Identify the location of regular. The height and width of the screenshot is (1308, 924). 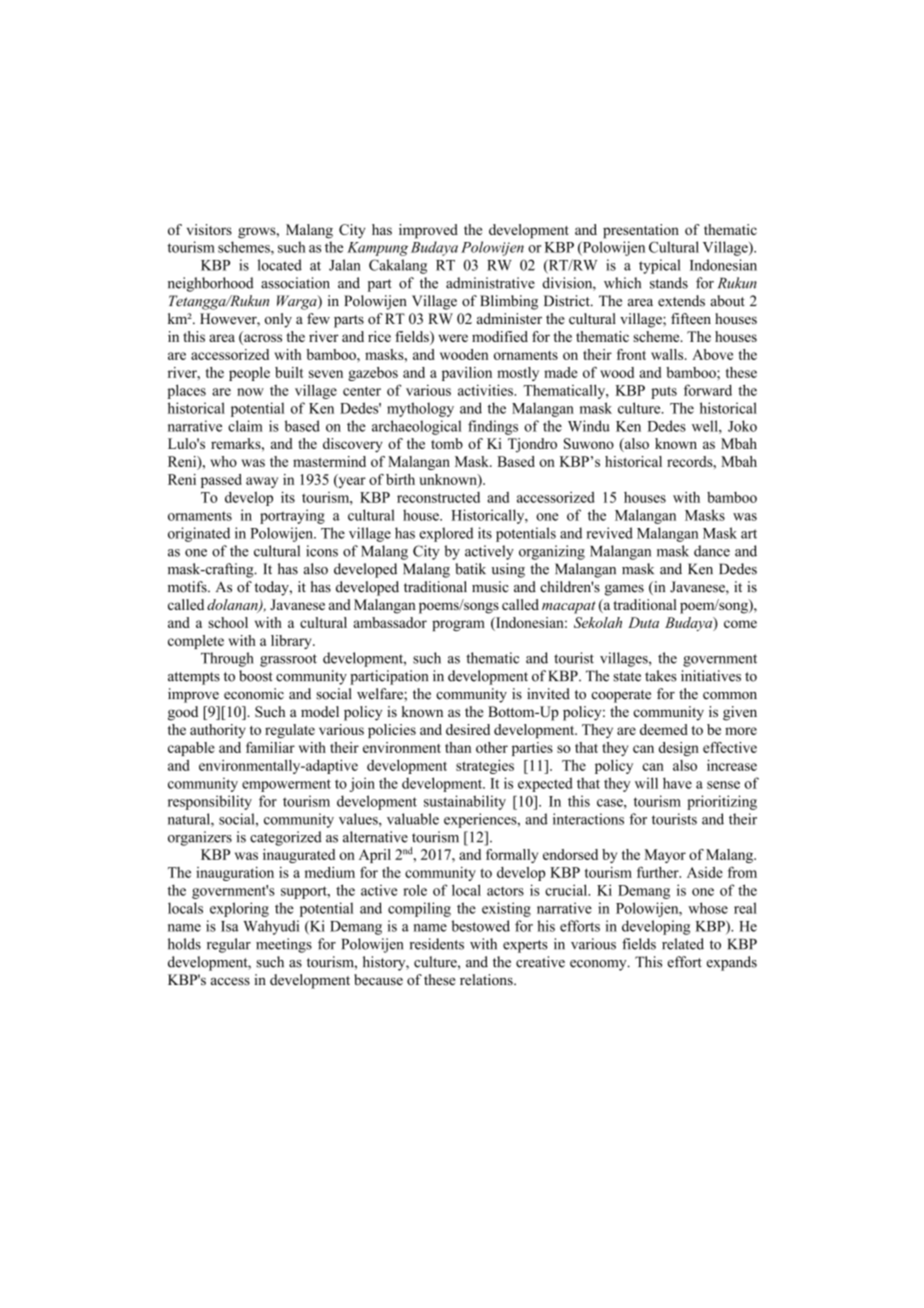
(229, 945).
